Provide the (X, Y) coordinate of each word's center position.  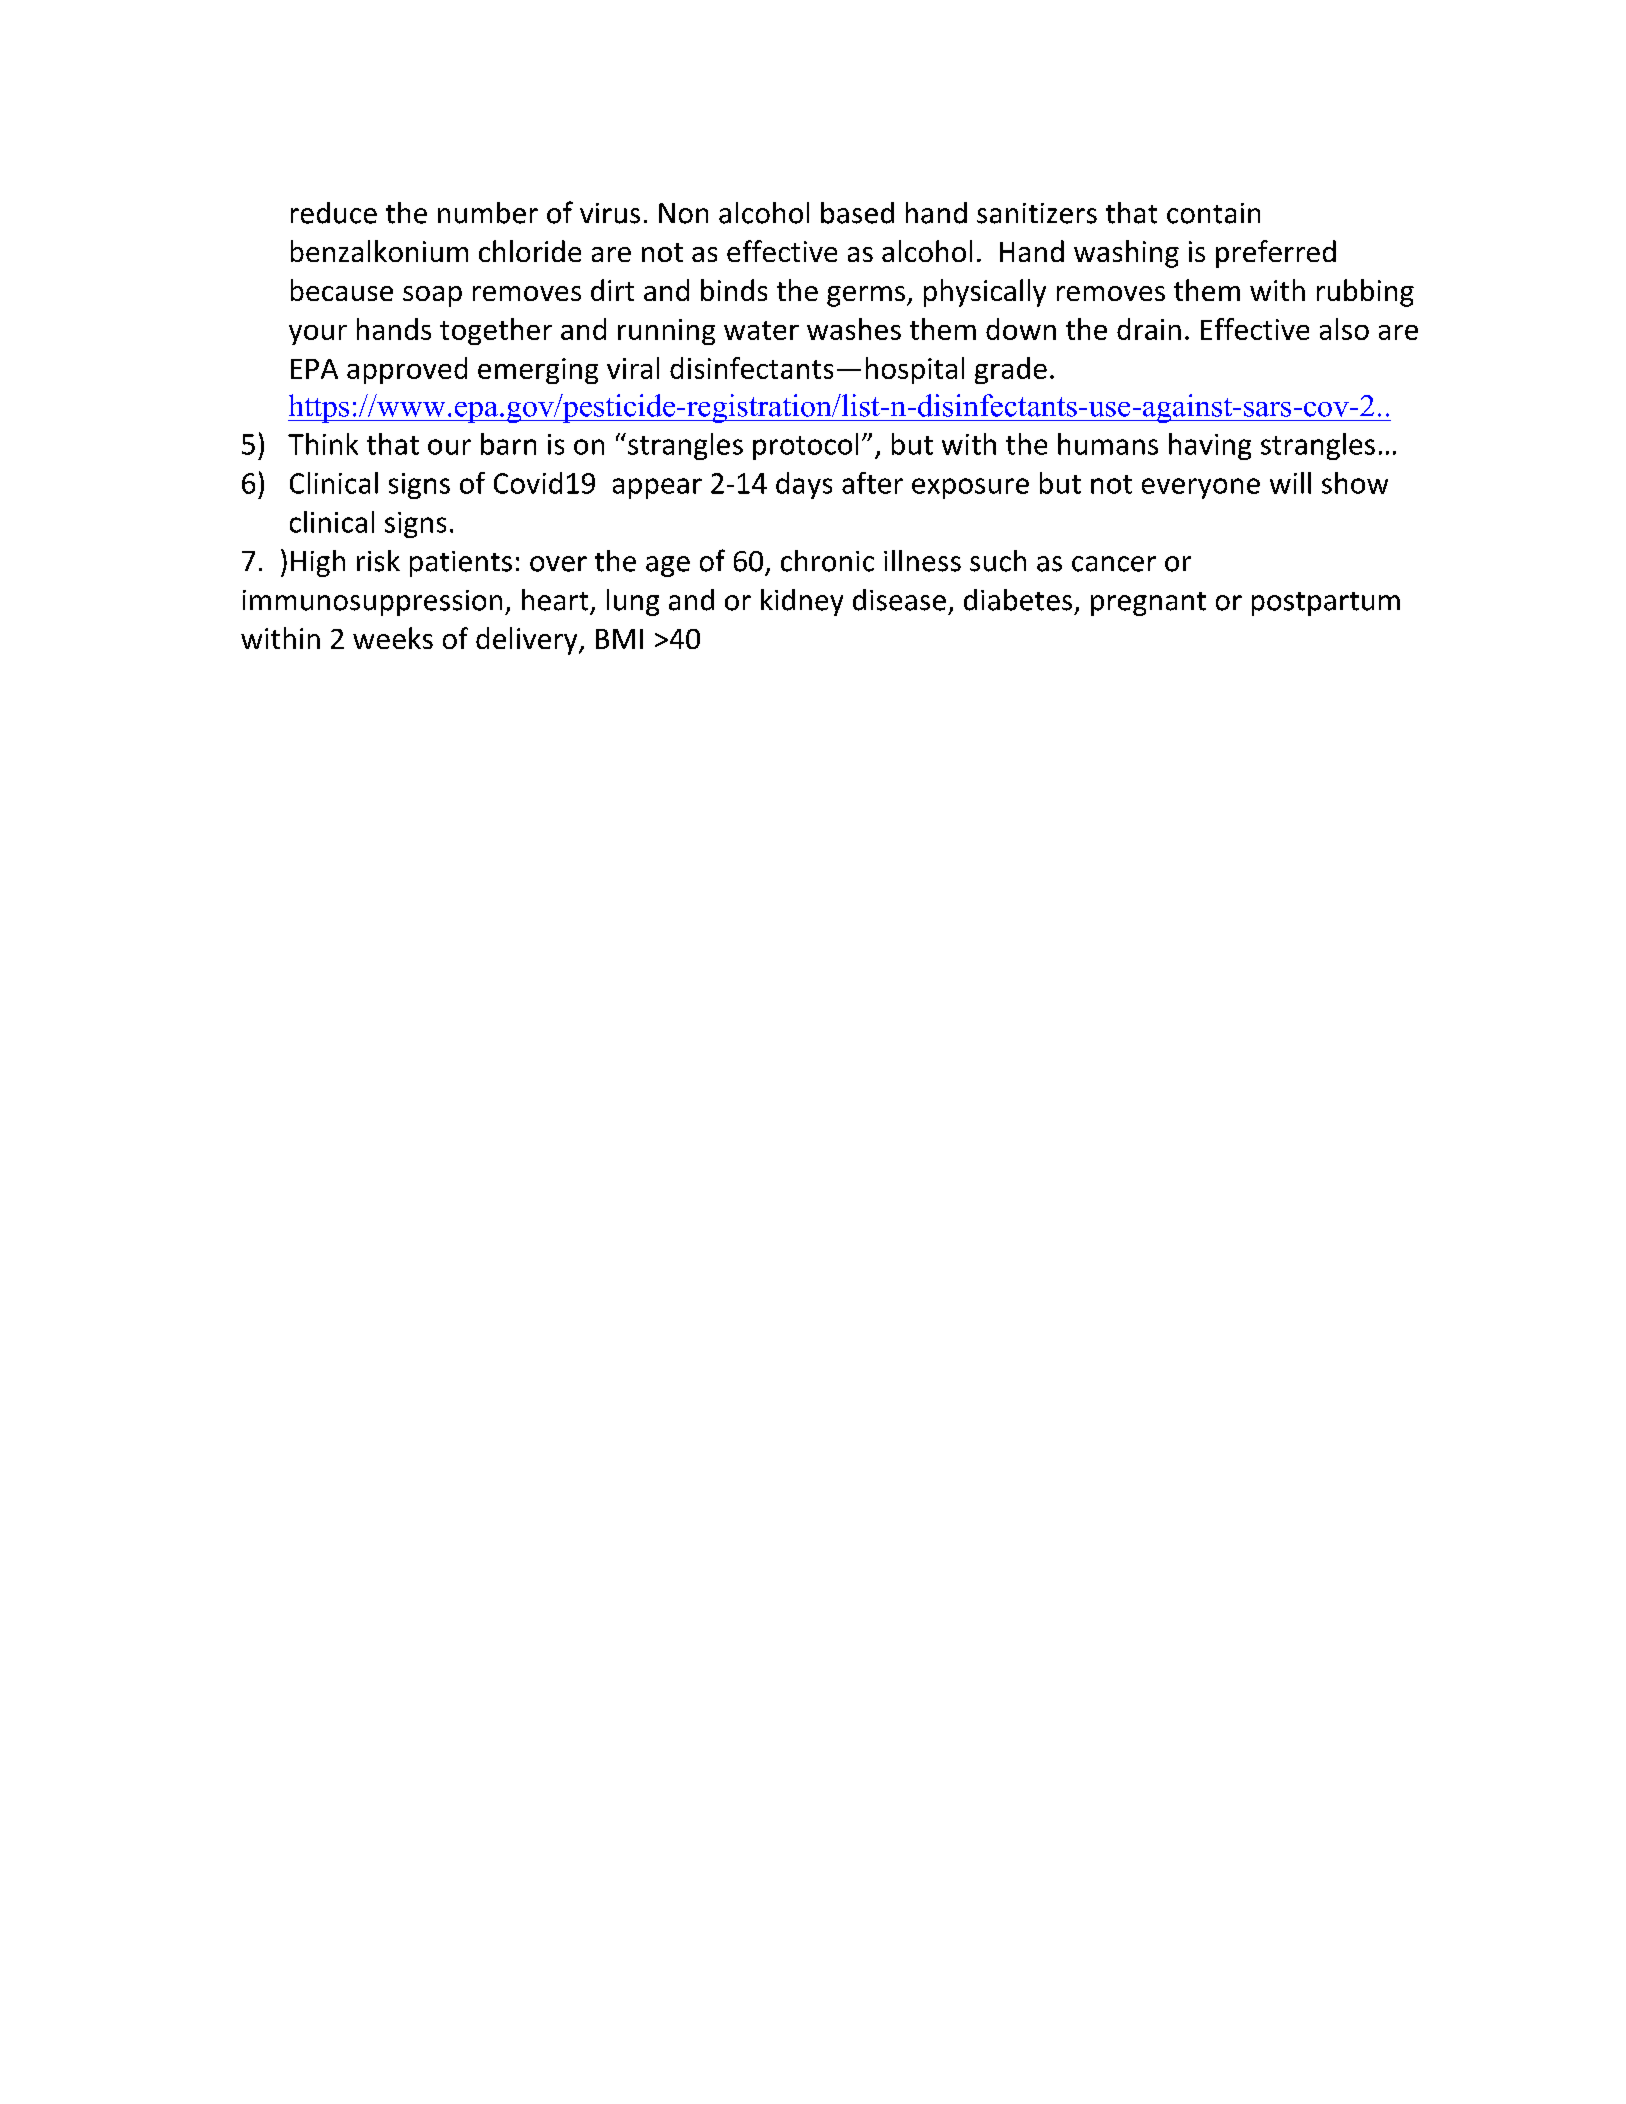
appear (657, 488)
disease (899, 600)
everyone (1201, 488)
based (857, 213)
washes (854, 329)
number (488, 213)
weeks (393, 638)
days (804, 485)
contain (1213, 213)
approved (407, 370)
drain (1149, 329)
